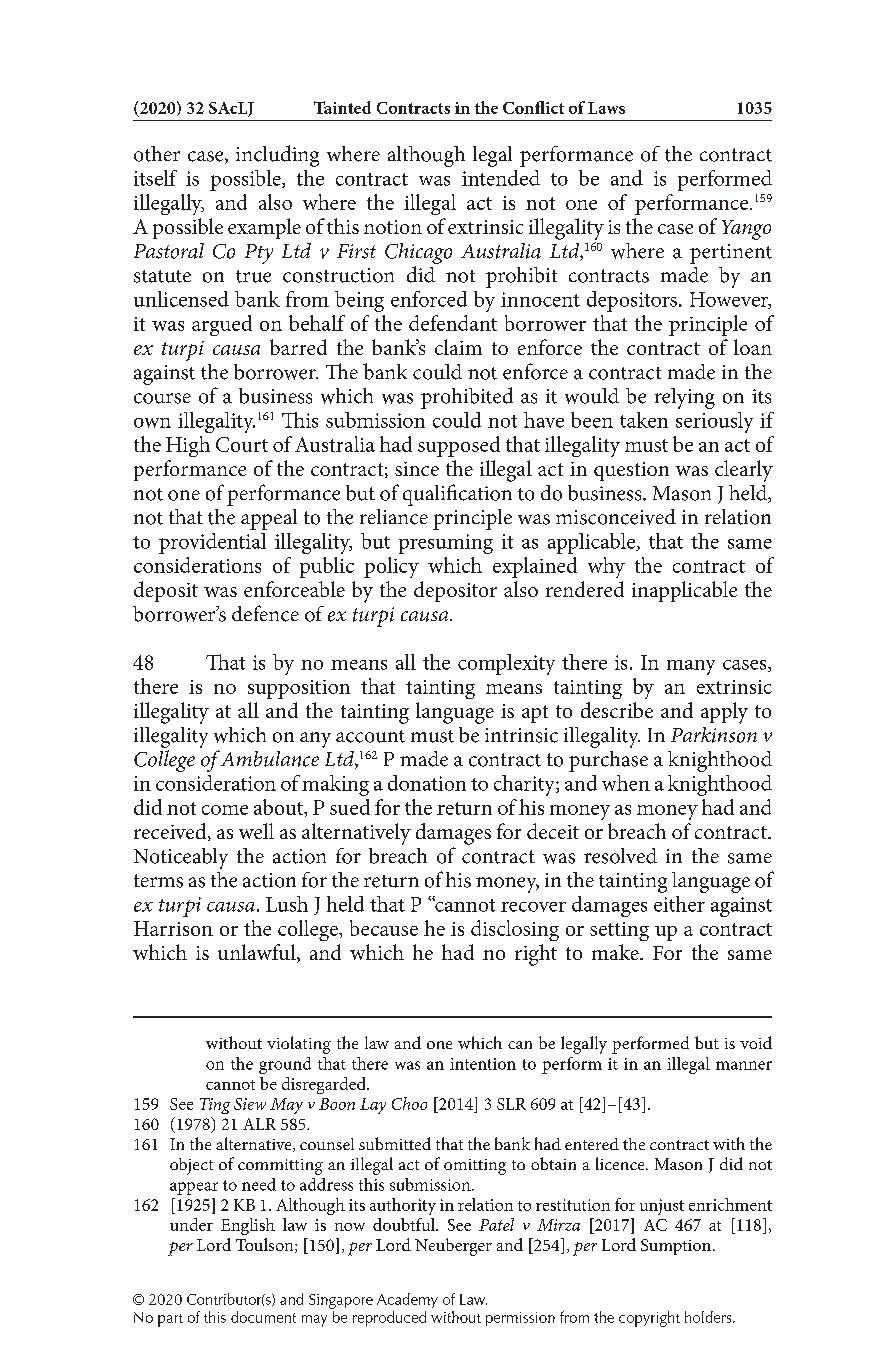  Describe the element at coordinates (709, 1317) in the screenshot. I see `holders` at that location.
